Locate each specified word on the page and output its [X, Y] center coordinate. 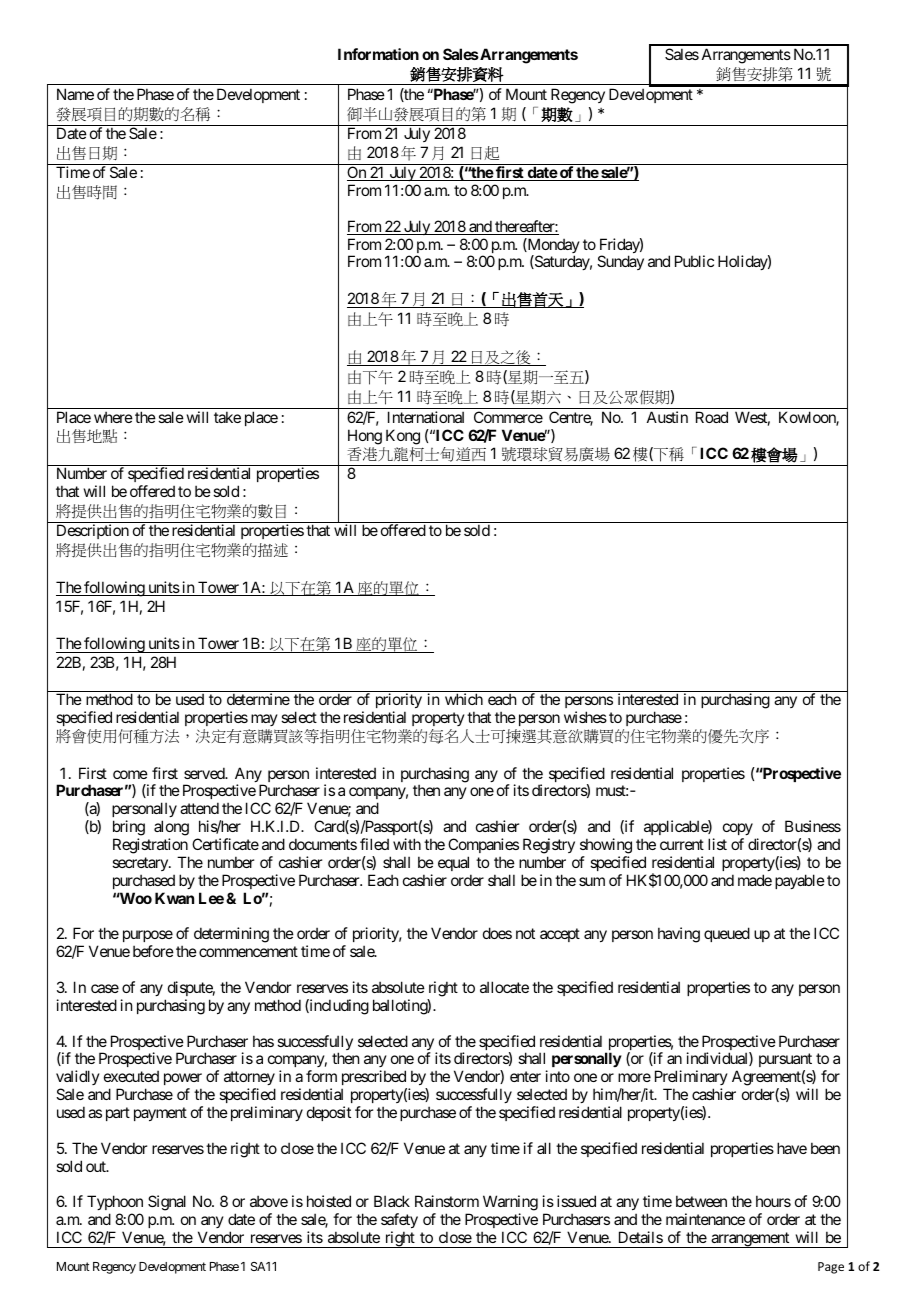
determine [258, 699]
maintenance [705, 1219]
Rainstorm [447, 1201]
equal [453, 863]
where [113, 417]
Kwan [174, 898]
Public [694, 261]
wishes [585, 717]
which [464, 699]
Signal [167, 1203]
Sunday [620, 262]
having [679, 935]
